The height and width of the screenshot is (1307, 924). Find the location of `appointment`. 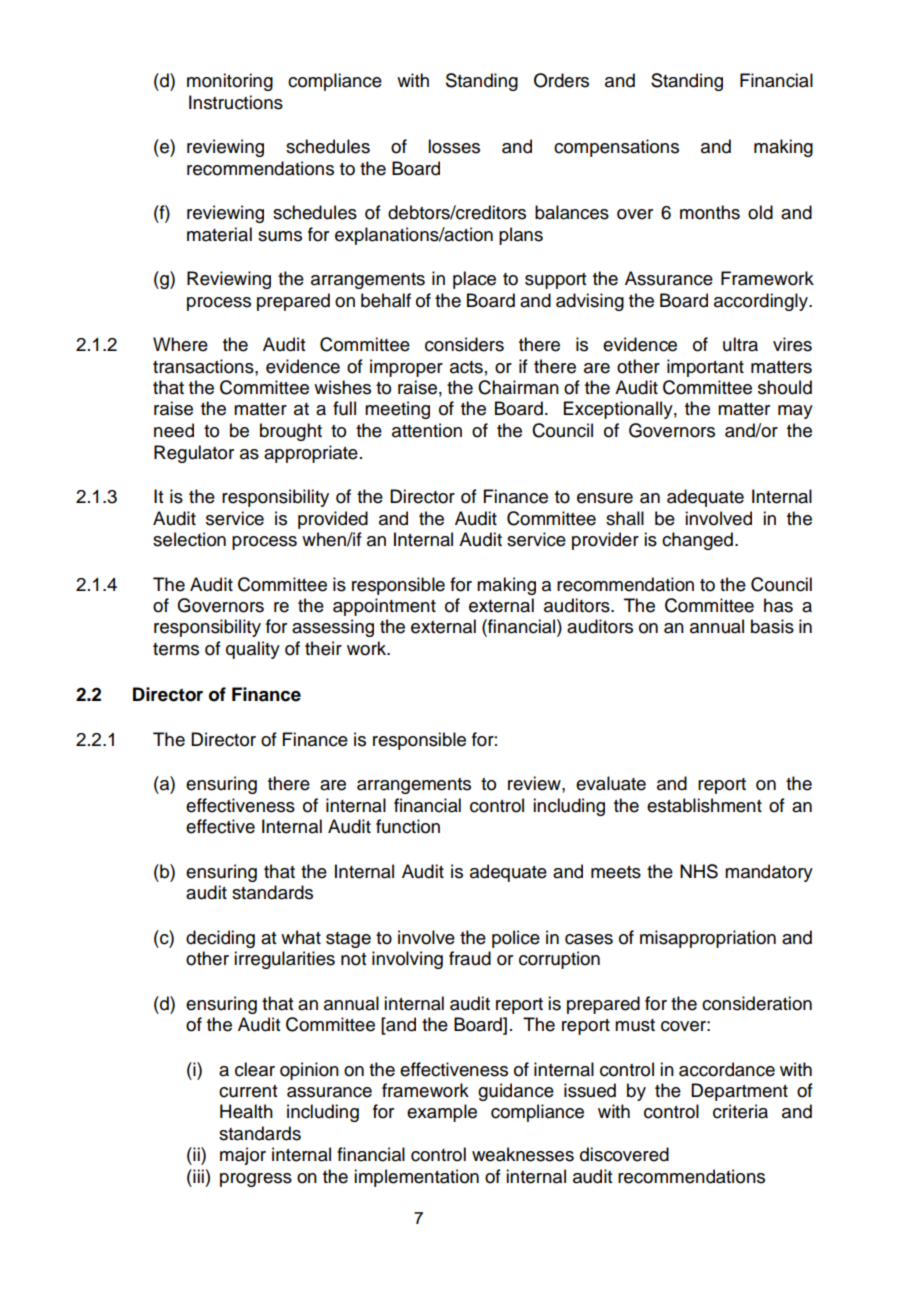

appointment is located at coordinates (384, 607).
